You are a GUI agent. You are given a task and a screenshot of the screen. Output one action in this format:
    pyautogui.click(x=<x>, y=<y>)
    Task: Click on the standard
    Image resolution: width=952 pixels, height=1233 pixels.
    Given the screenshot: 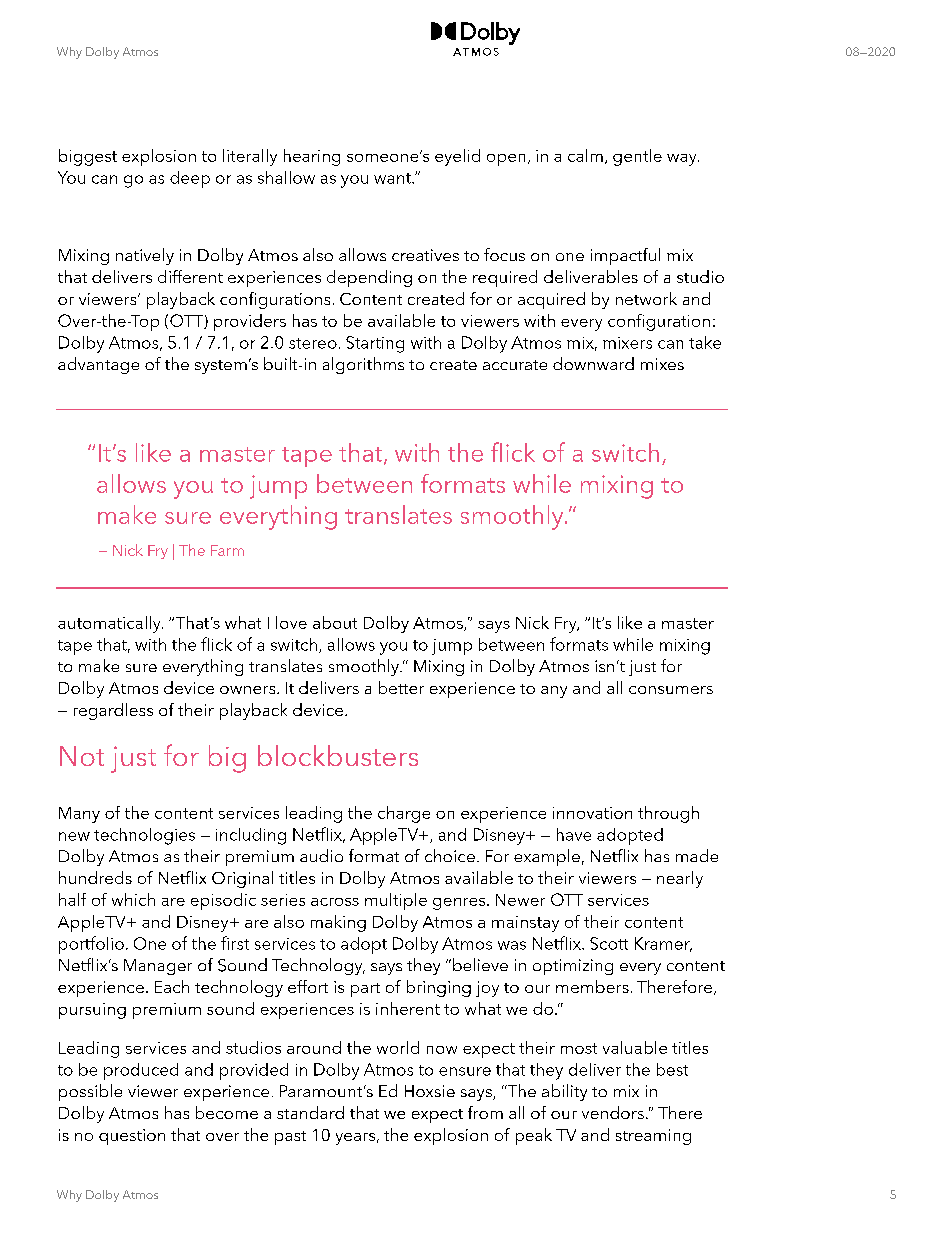 What is the action you would take?
    pyautogui.click(x=310, y=1112)
